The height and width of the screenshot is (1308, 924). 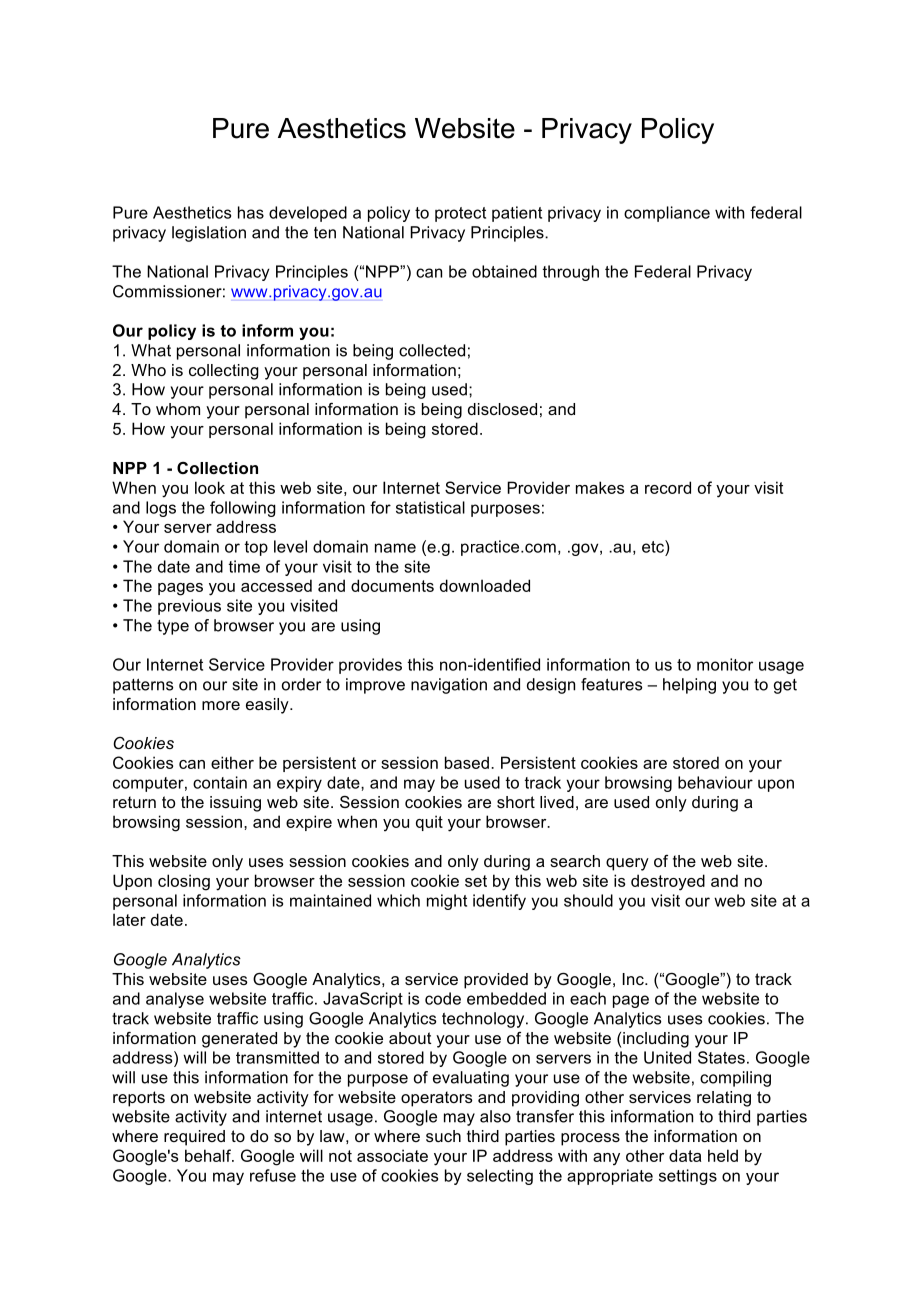 I want to click on protect, so click(x=460, y=214).
